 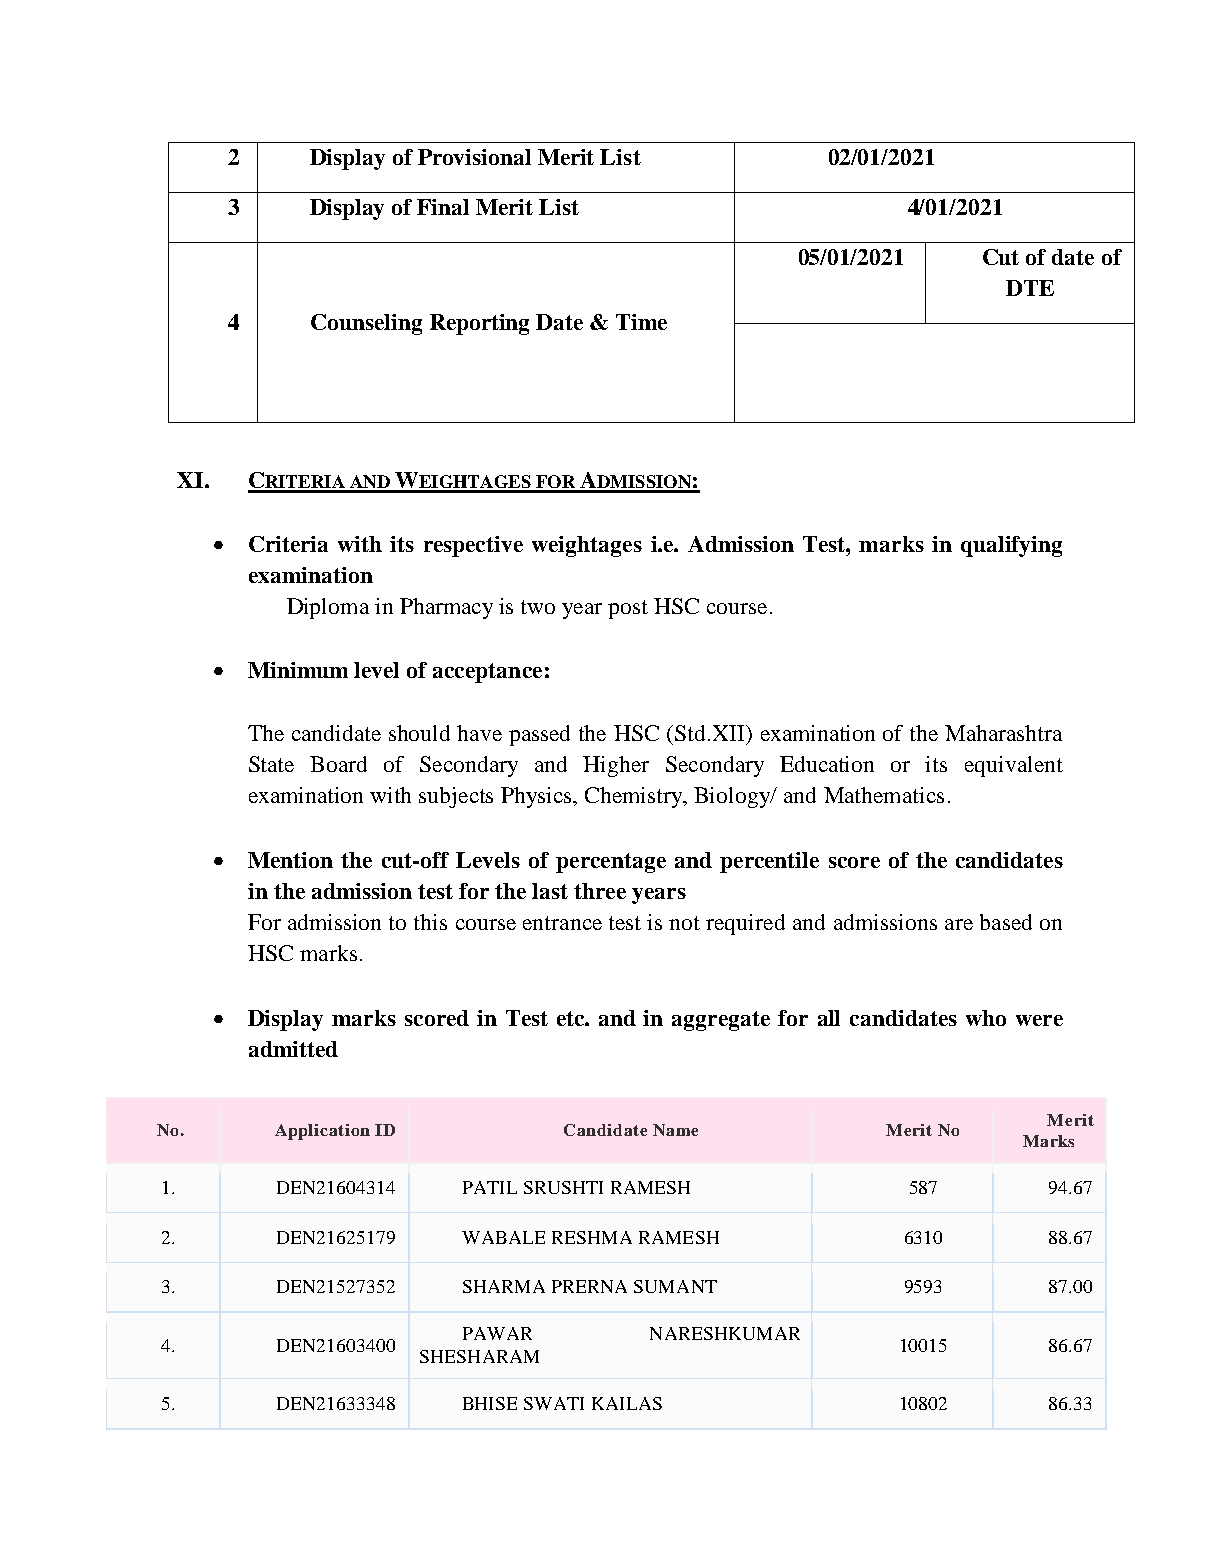 What do you see at coordinates (675, 1130) in the screenshot?
I see `Name` at bounding box center [675, 1130].
